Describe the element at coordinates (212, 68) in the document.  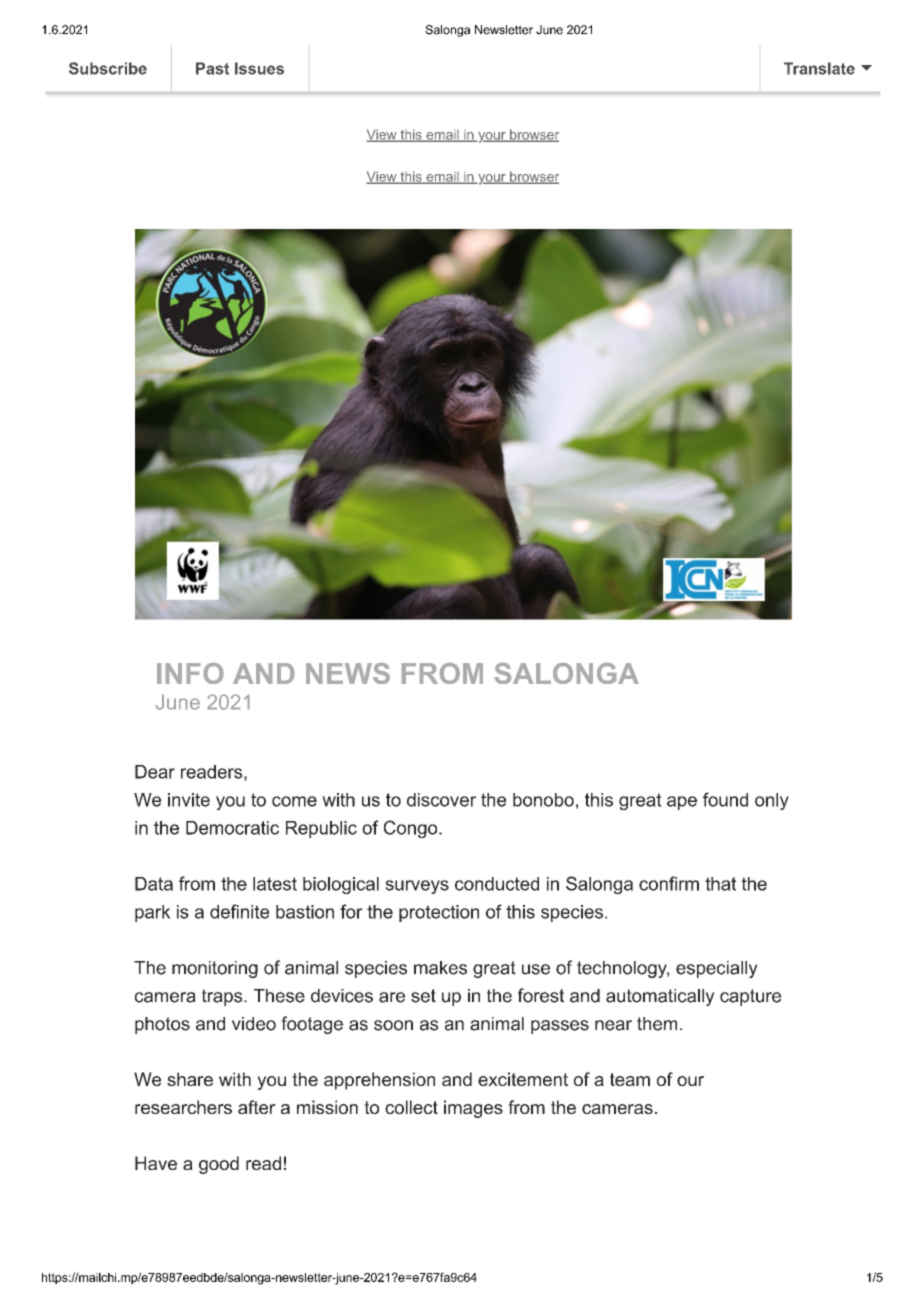
I see `Past` at that location.
